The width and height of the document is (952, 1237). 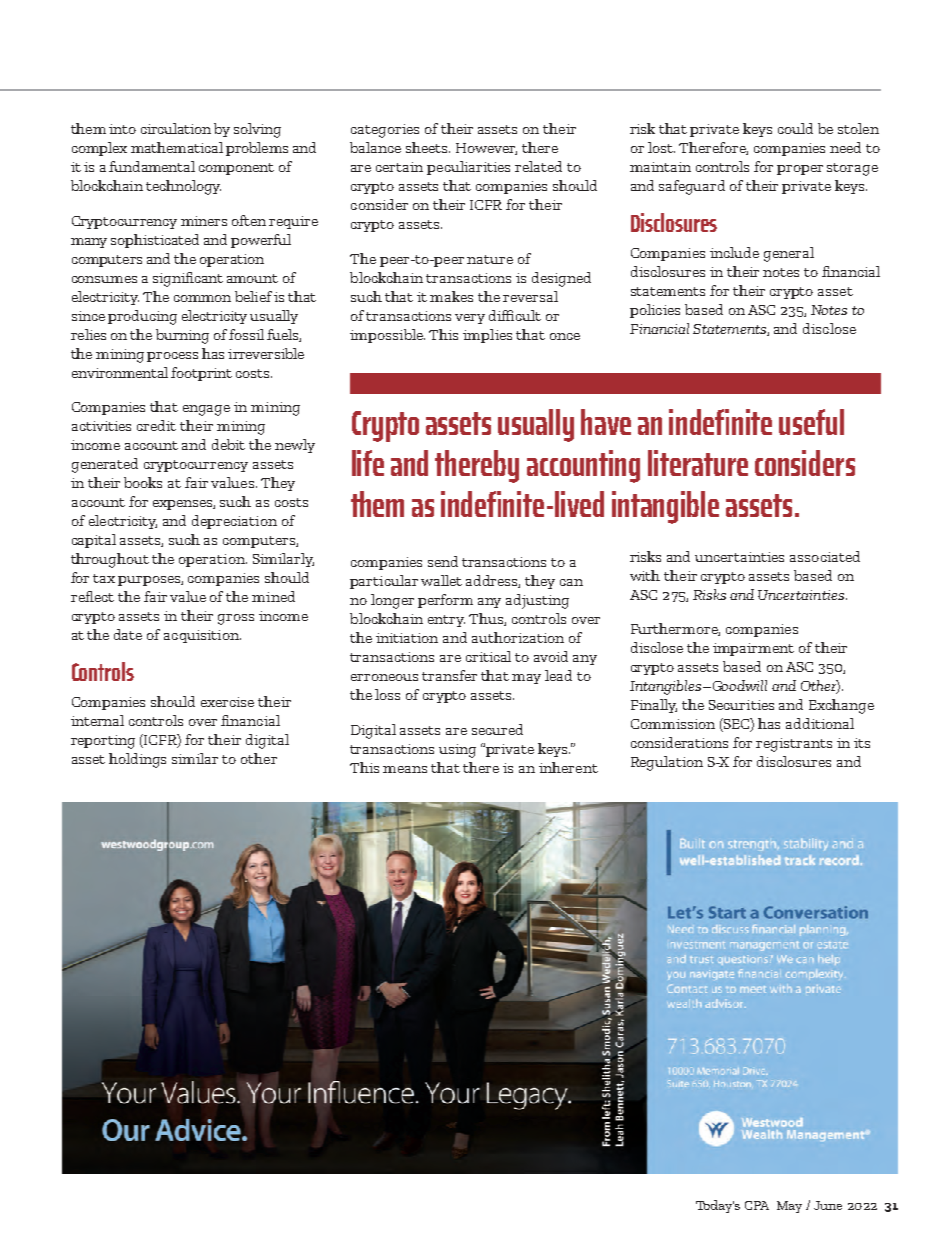 What do you see at coordinates (757, 1205) in the document?
I see `CPA` at bounding box center [757, 1205].
